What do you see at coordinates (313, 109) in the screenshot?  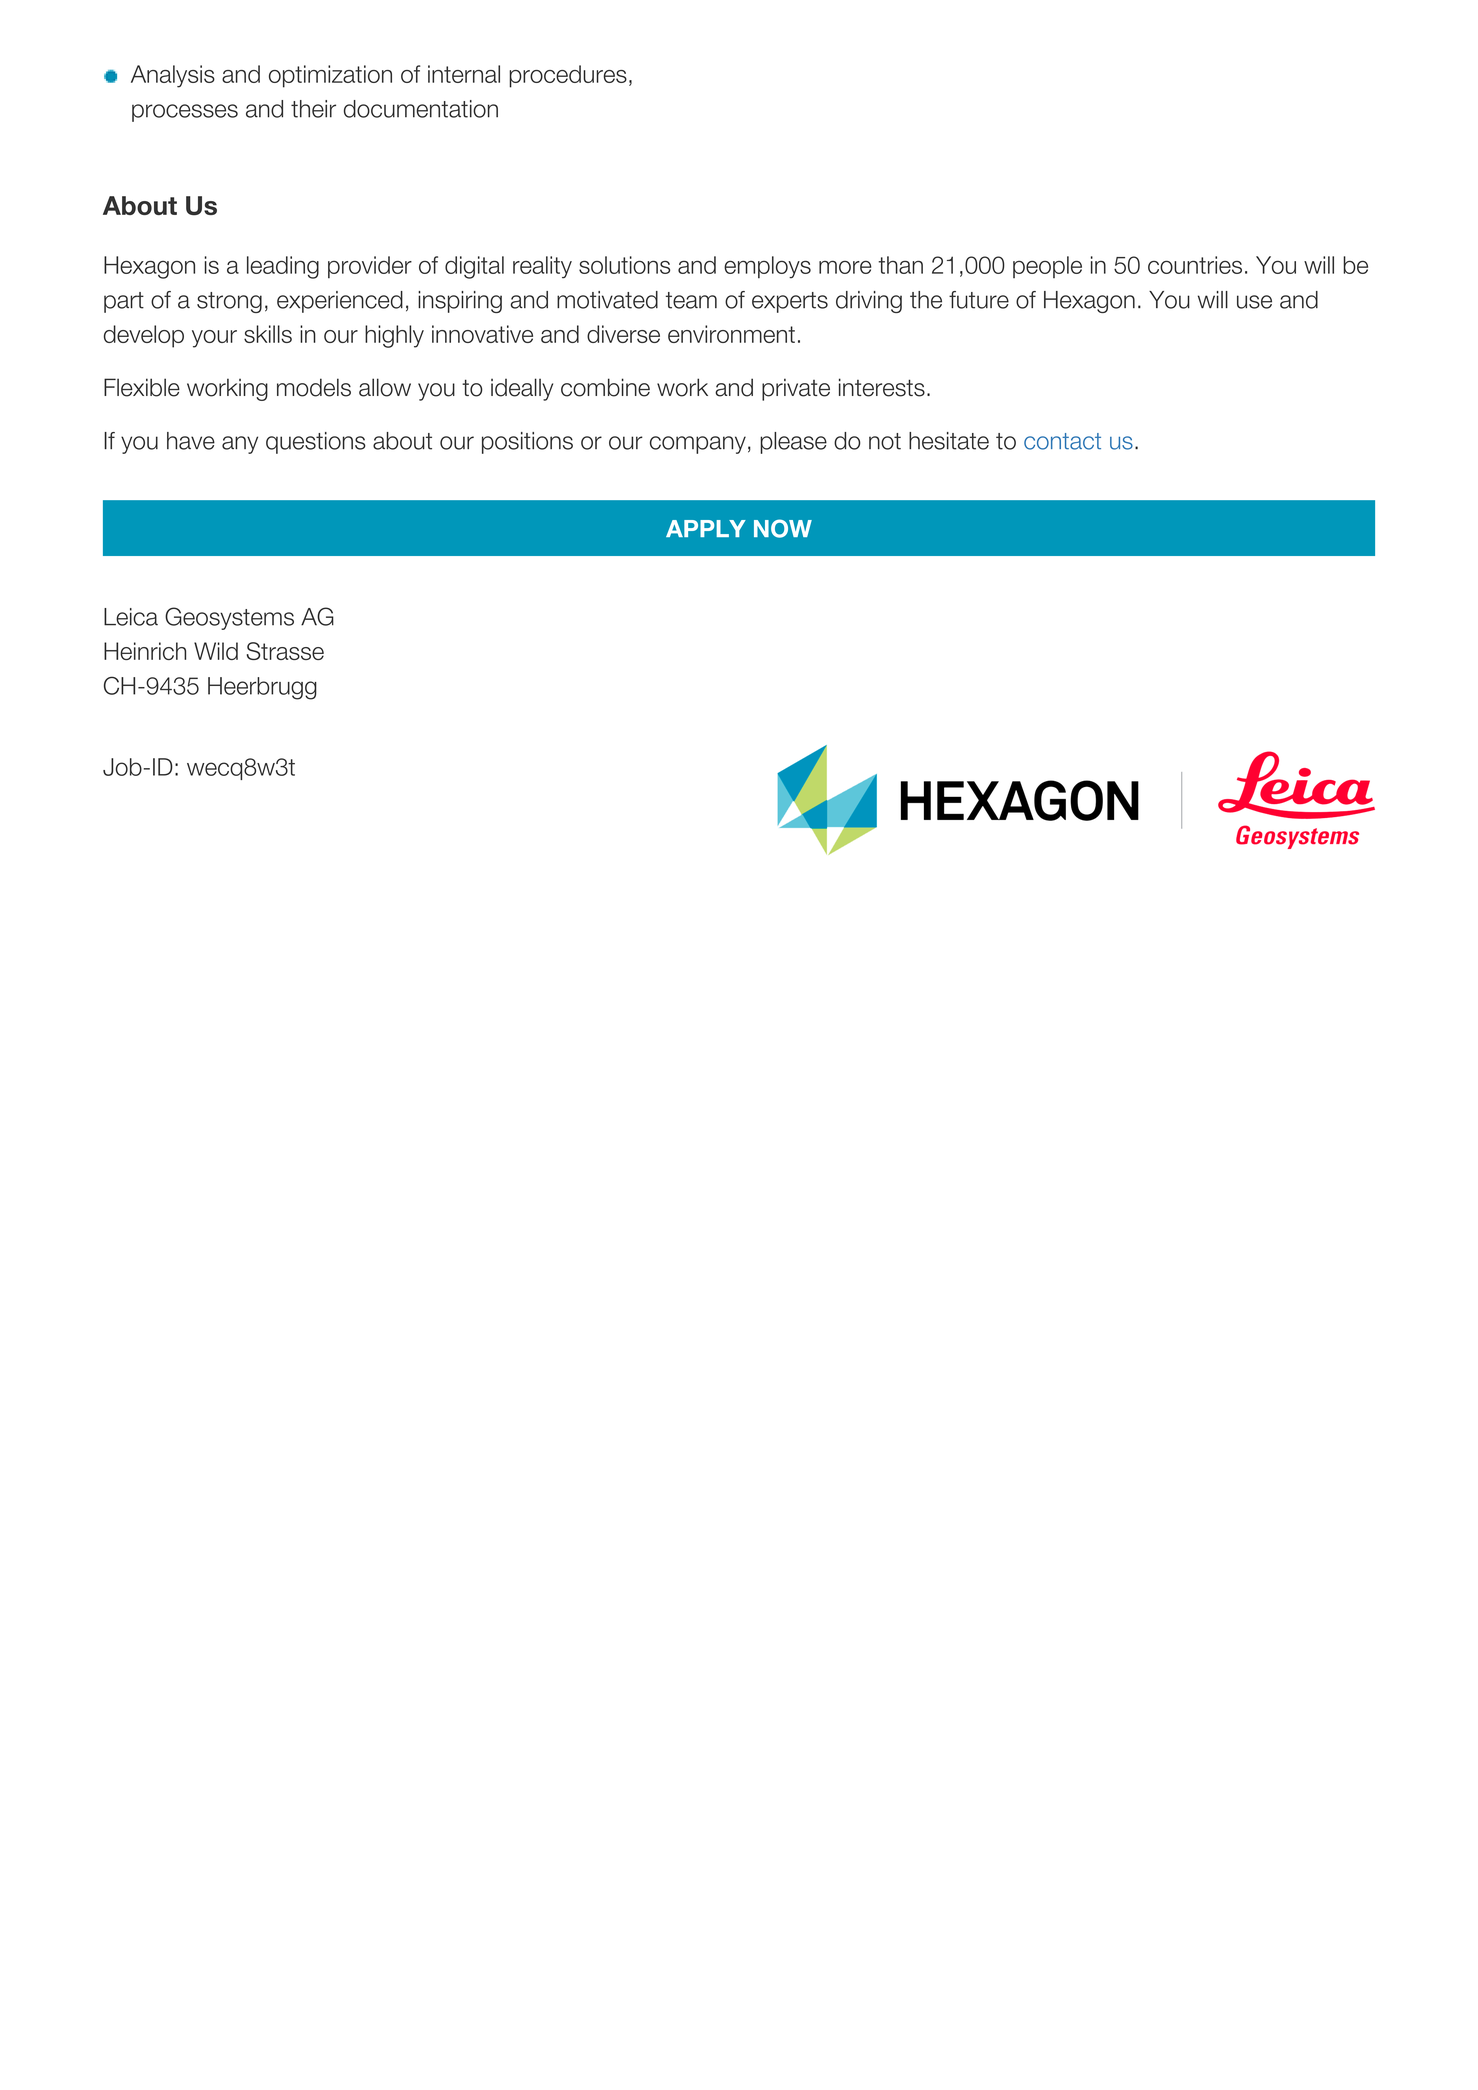 I see `their` at bounding box center [313, 109].
